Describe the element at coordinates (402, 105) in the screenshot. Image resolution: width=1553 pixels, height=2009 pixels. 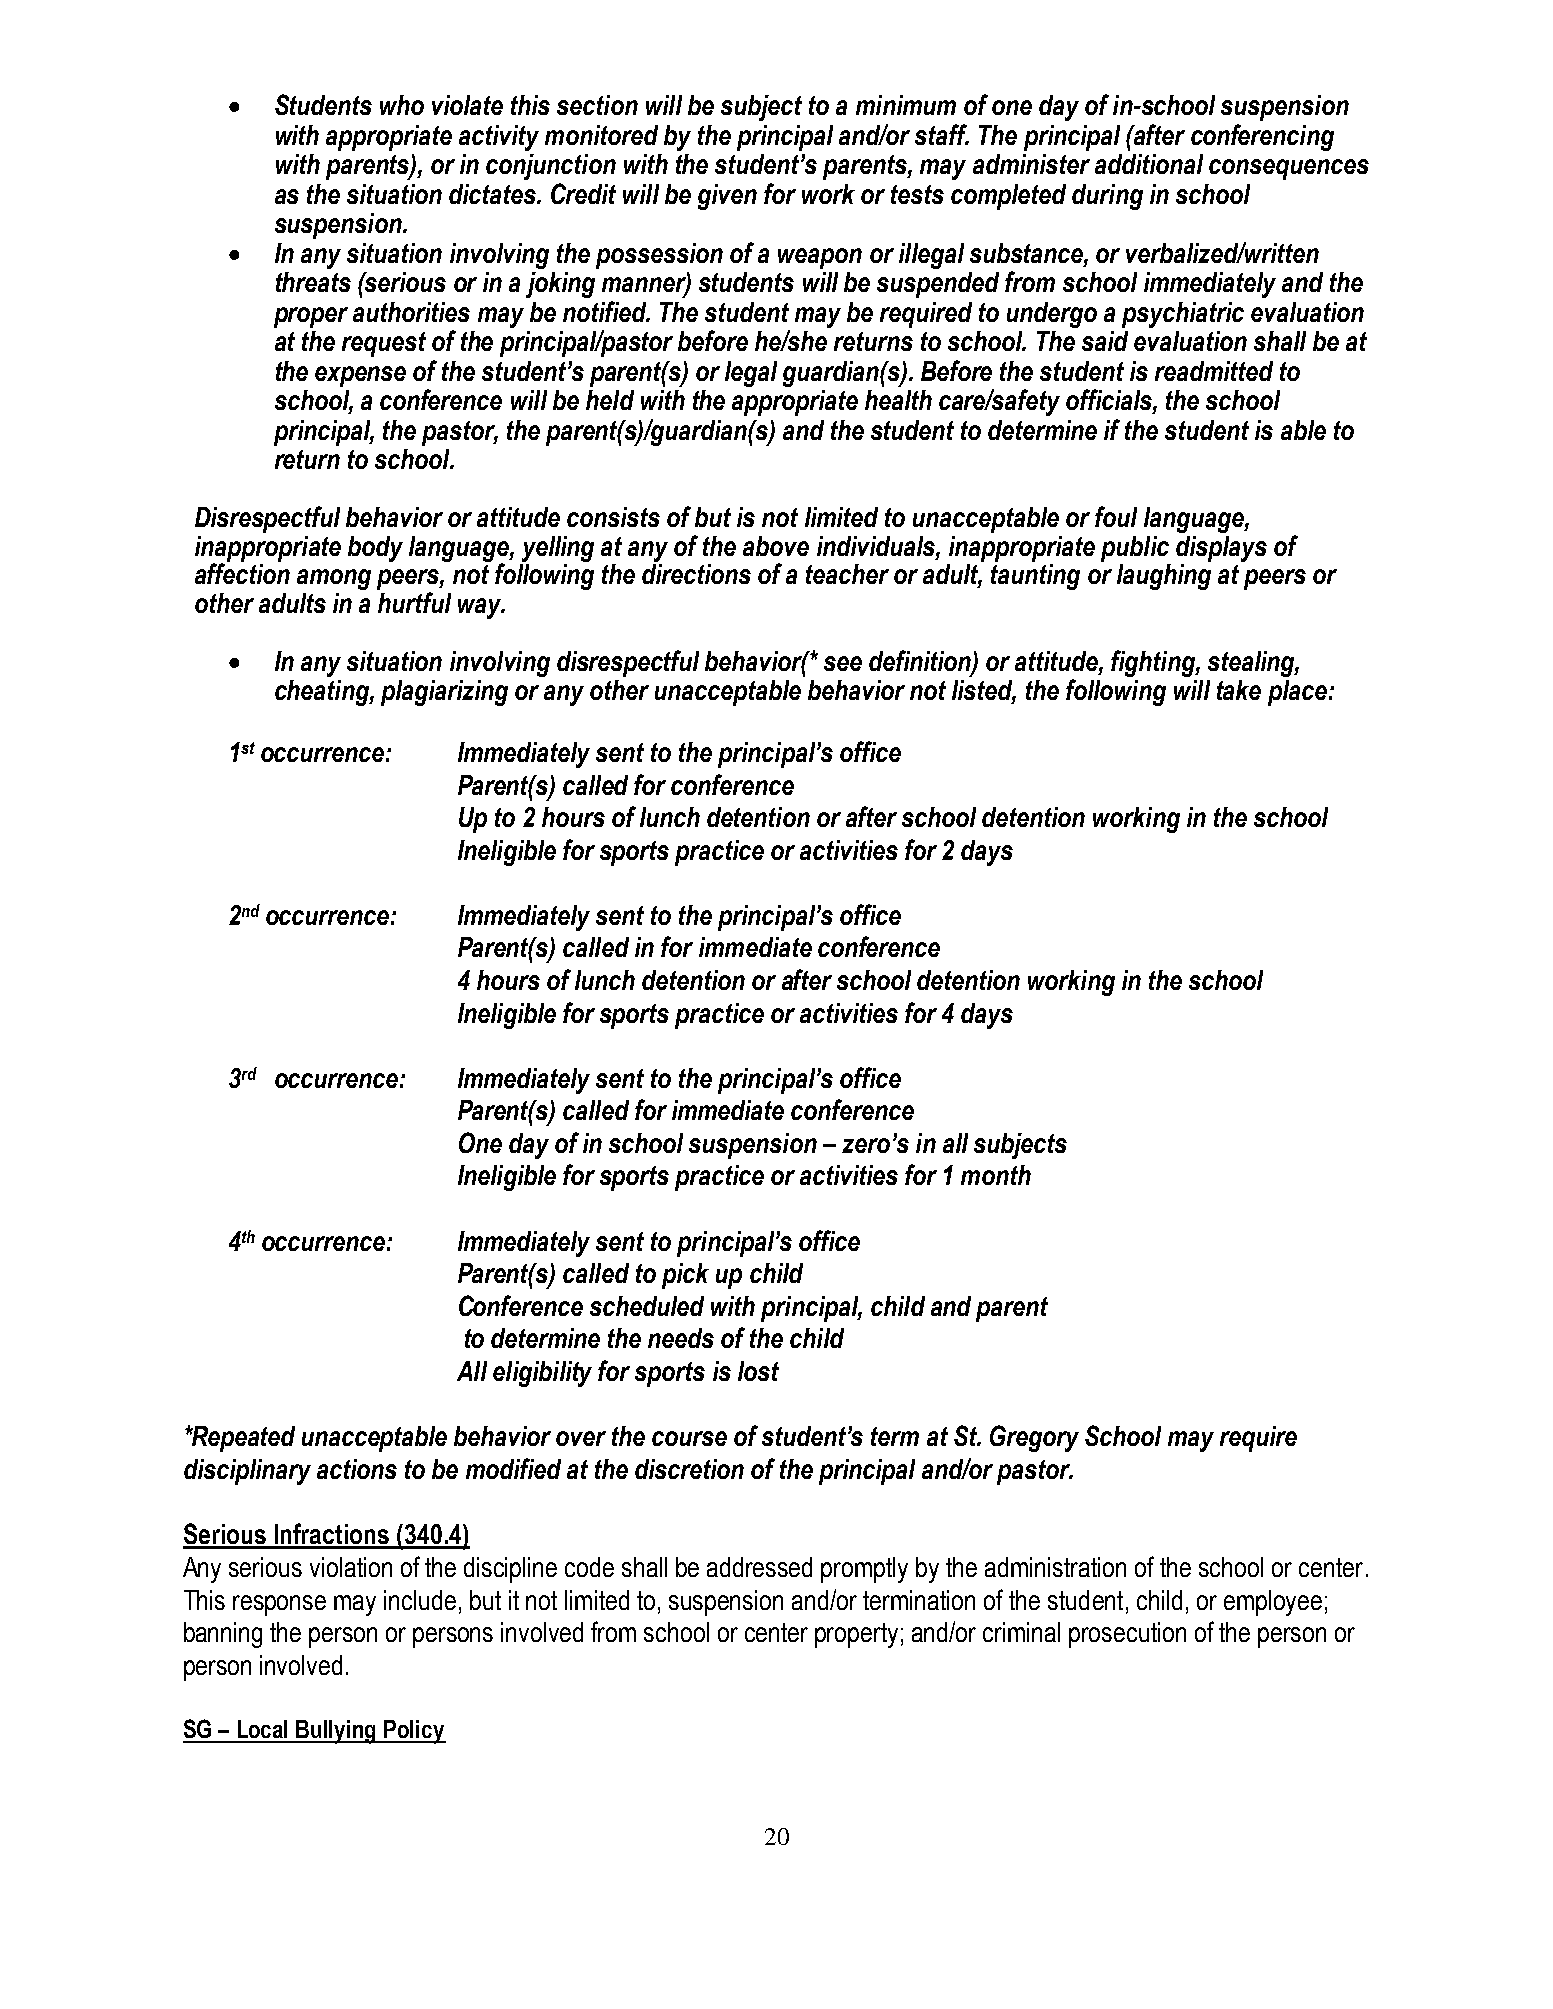
I see `who` at that location.
